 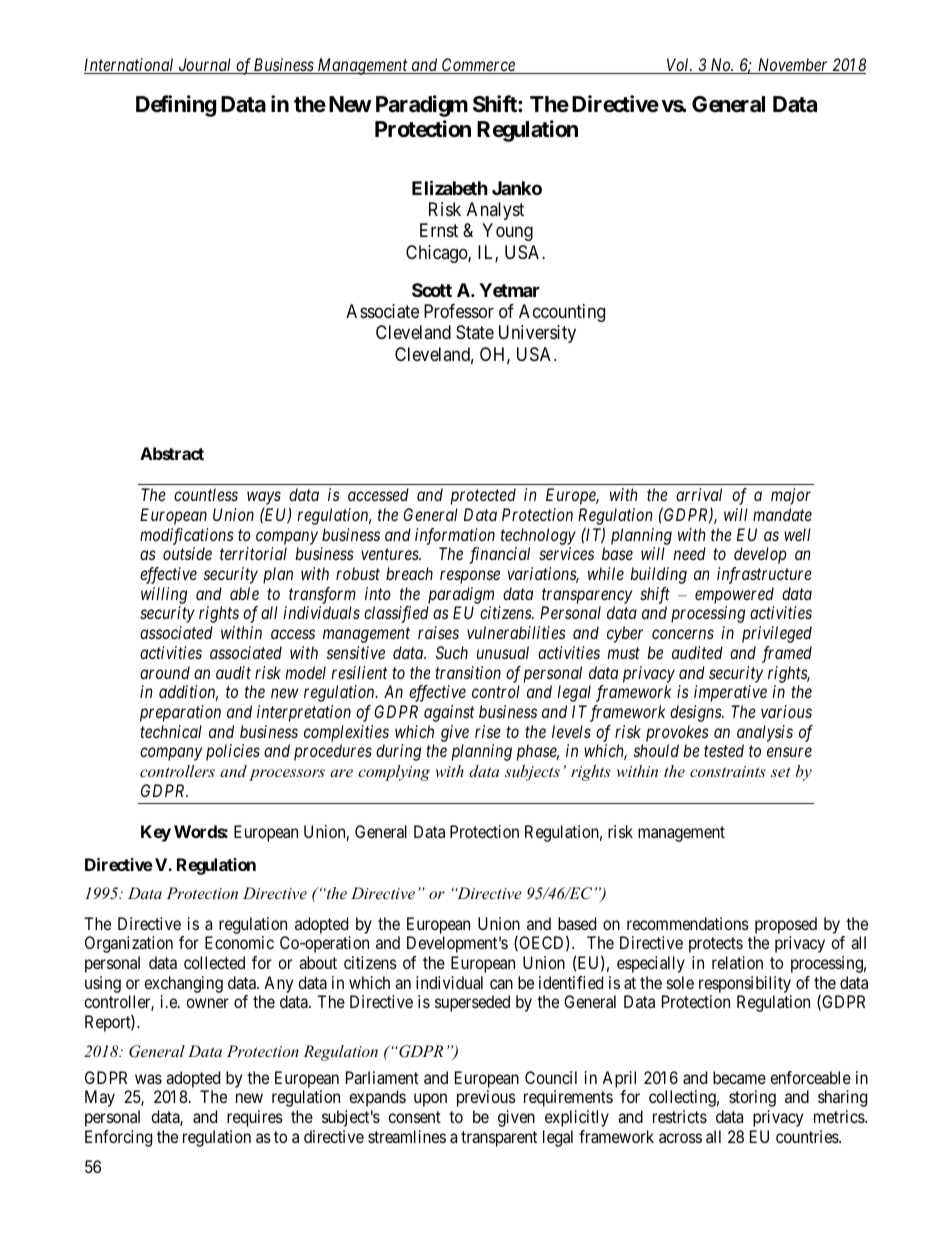 I want to click on policies, so click(x=233, y=752).
